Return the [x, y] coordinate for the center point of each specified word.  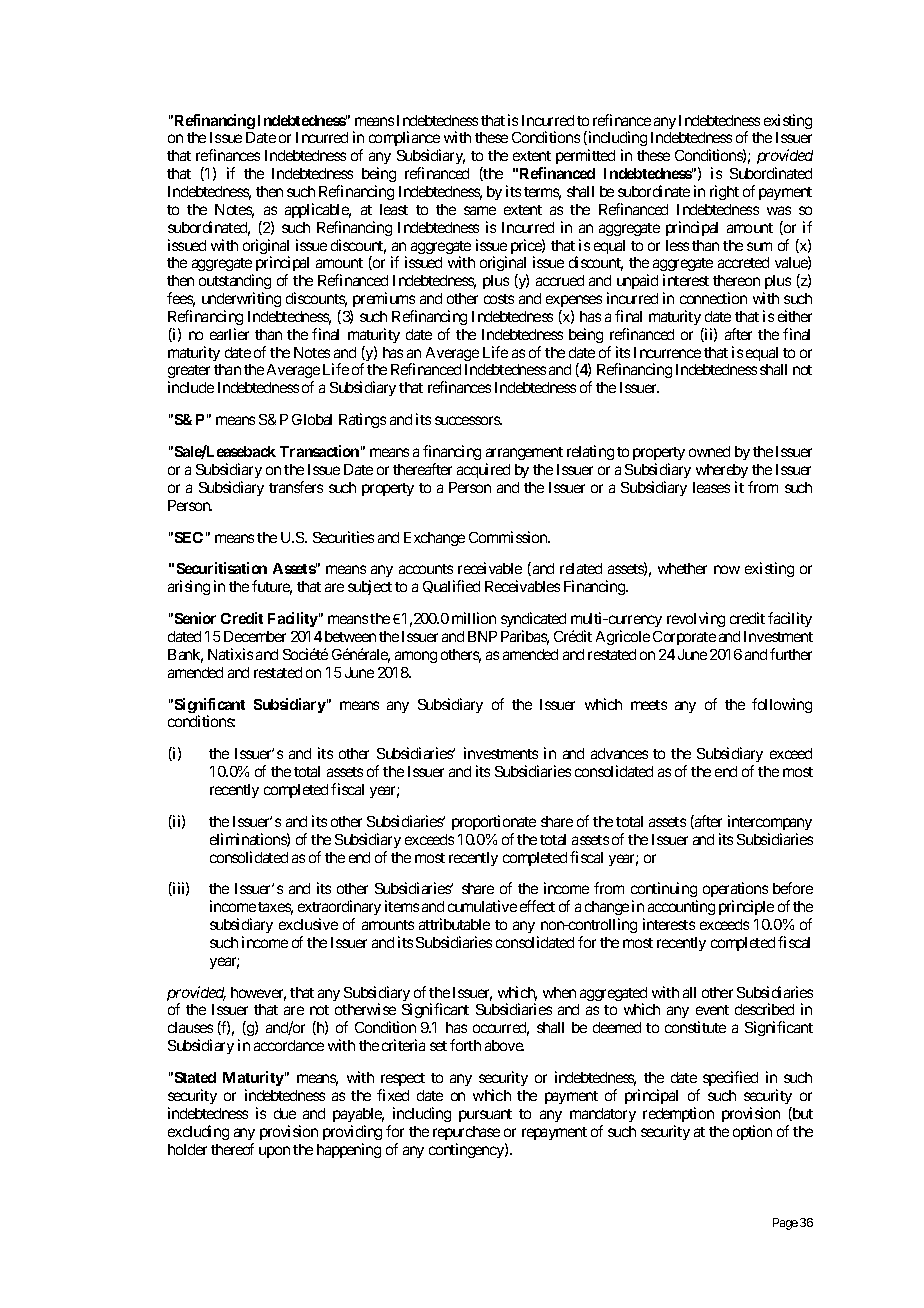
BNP [482, 636]
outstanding [235, 283]
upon [274, 1152]
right [724, 192]
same [480, 210]
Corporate [684, 638]
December [255, 636]
